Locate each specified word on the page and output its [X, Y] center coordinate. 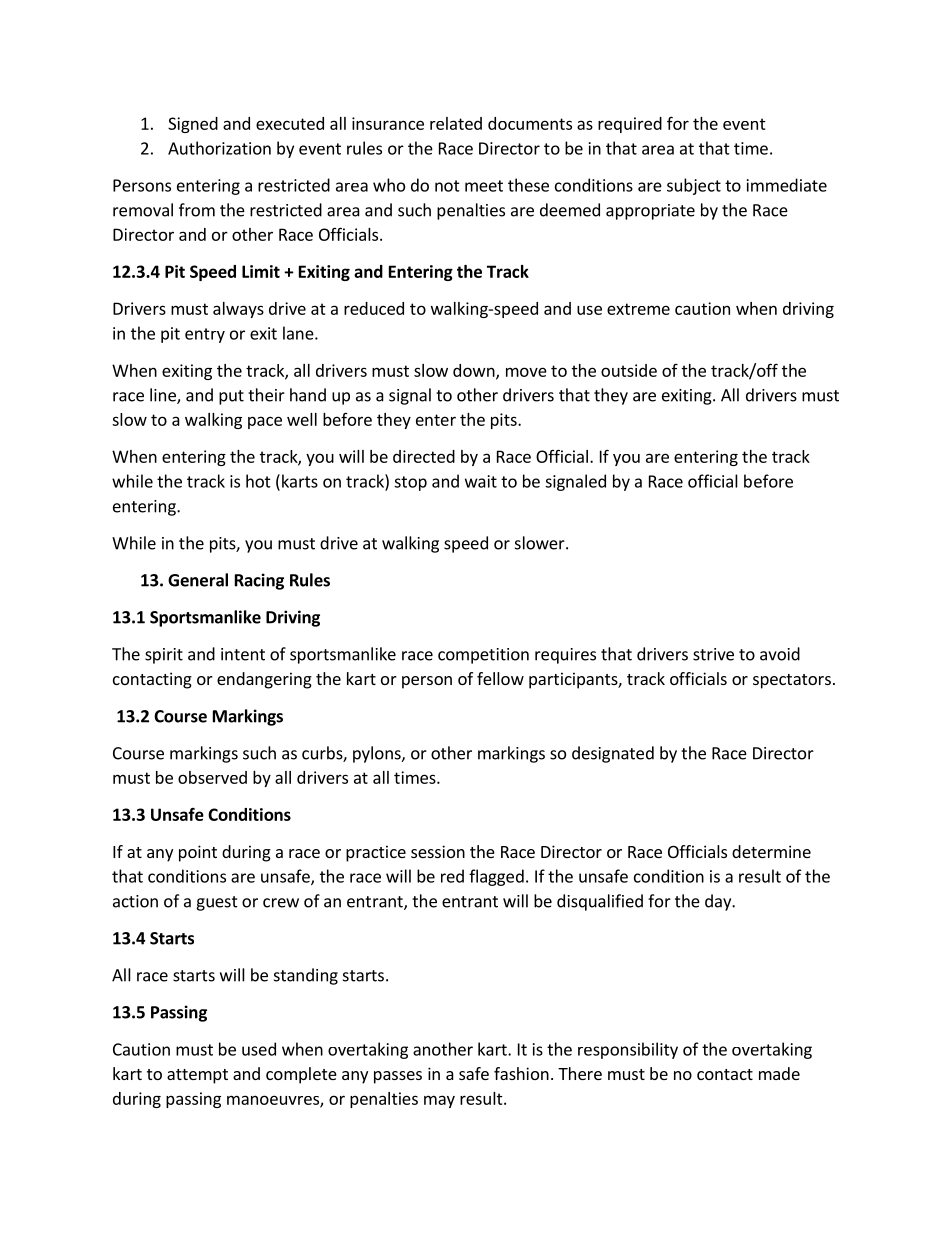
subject [694, 186]
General [198, 580]
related [456, 123]
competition [483, 656]
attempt [197, 1076]
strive [713, 654]
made [779, 1073]
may [439, 1101]
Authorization [219, 148]
